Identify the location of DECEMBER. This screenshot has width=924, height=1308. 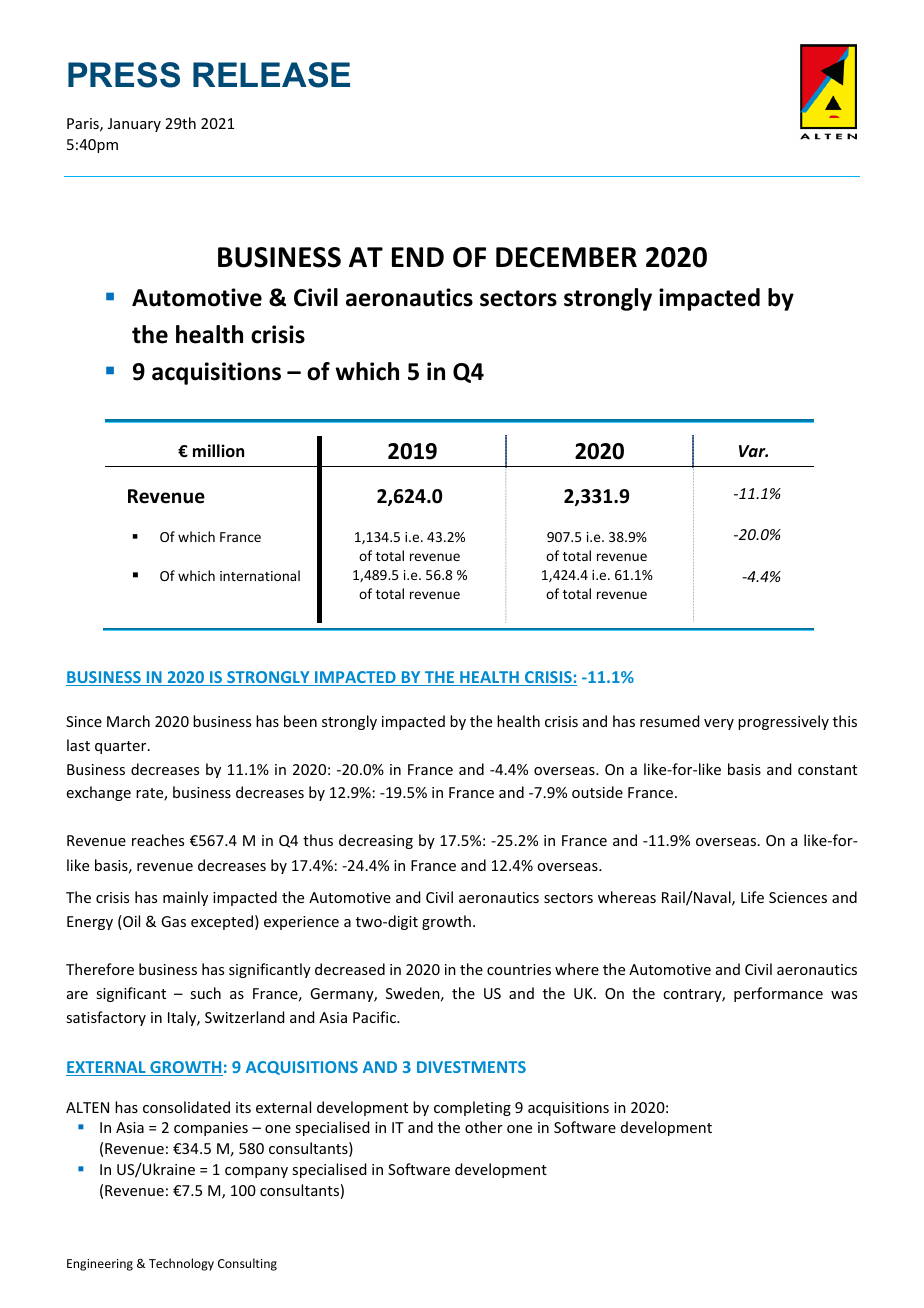
(566, 257).
